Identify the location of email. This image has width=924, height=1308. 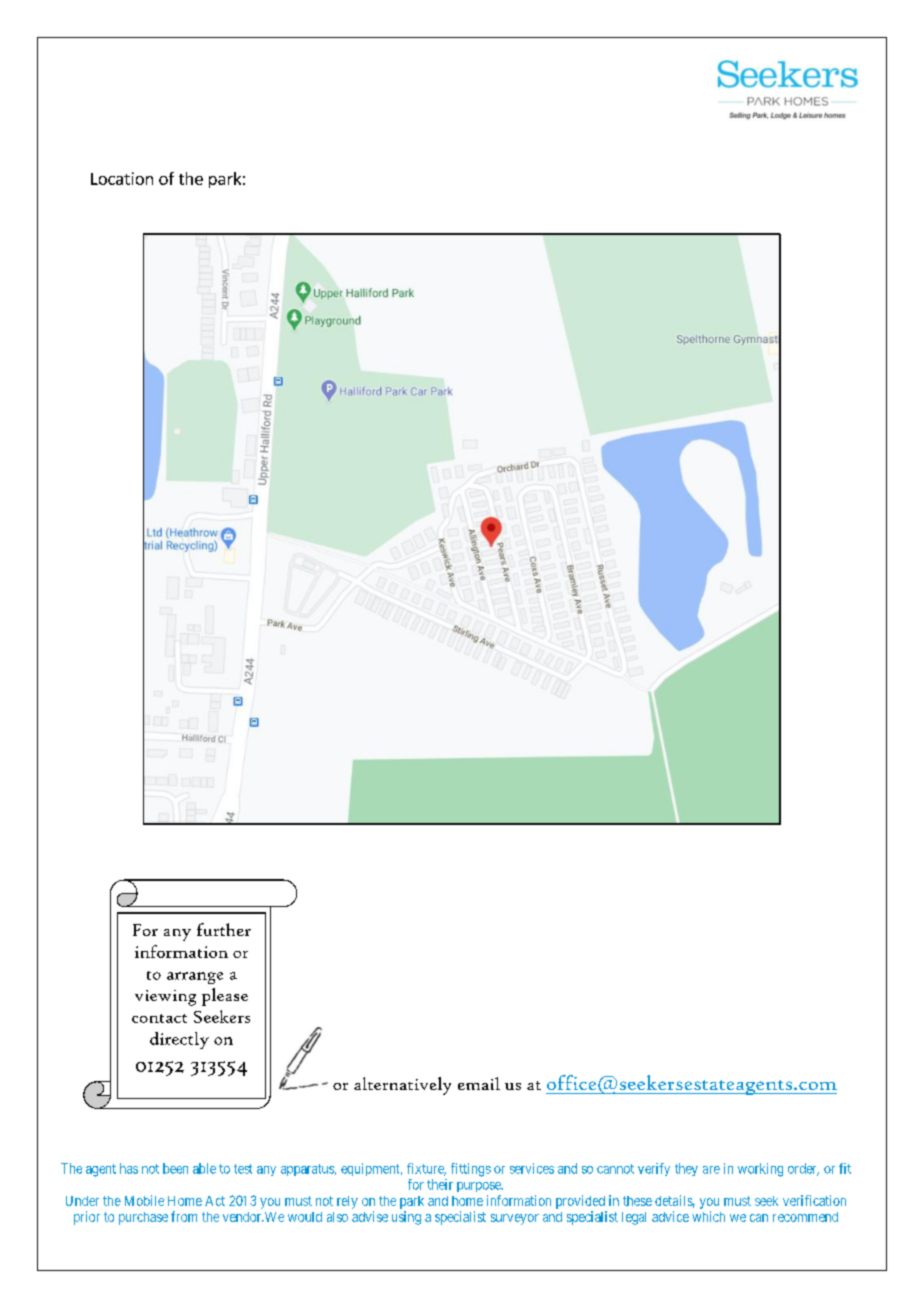
(479, 1083).
